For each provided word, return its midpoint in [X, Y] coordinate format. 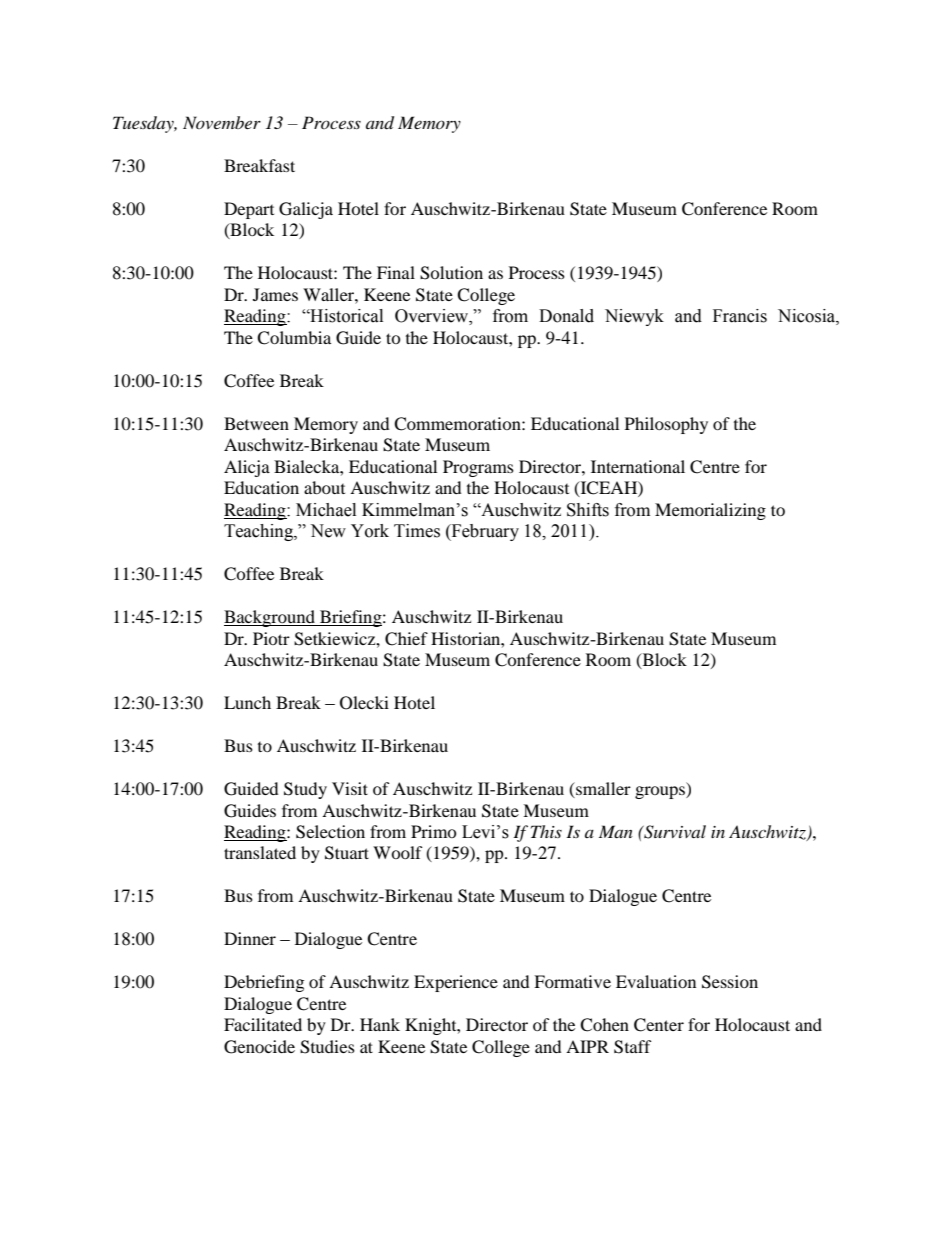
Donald [566, 316]
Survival [674, 832]
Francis [740, 316]
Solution [451, 273]
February [484, 532]
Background [270, 618]
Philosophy [666, 425]
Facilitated [263, 1024]
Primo [434, 831]
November [222, 122]
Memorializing [710, 511]
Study [305, 790]
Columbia [294, 338]
